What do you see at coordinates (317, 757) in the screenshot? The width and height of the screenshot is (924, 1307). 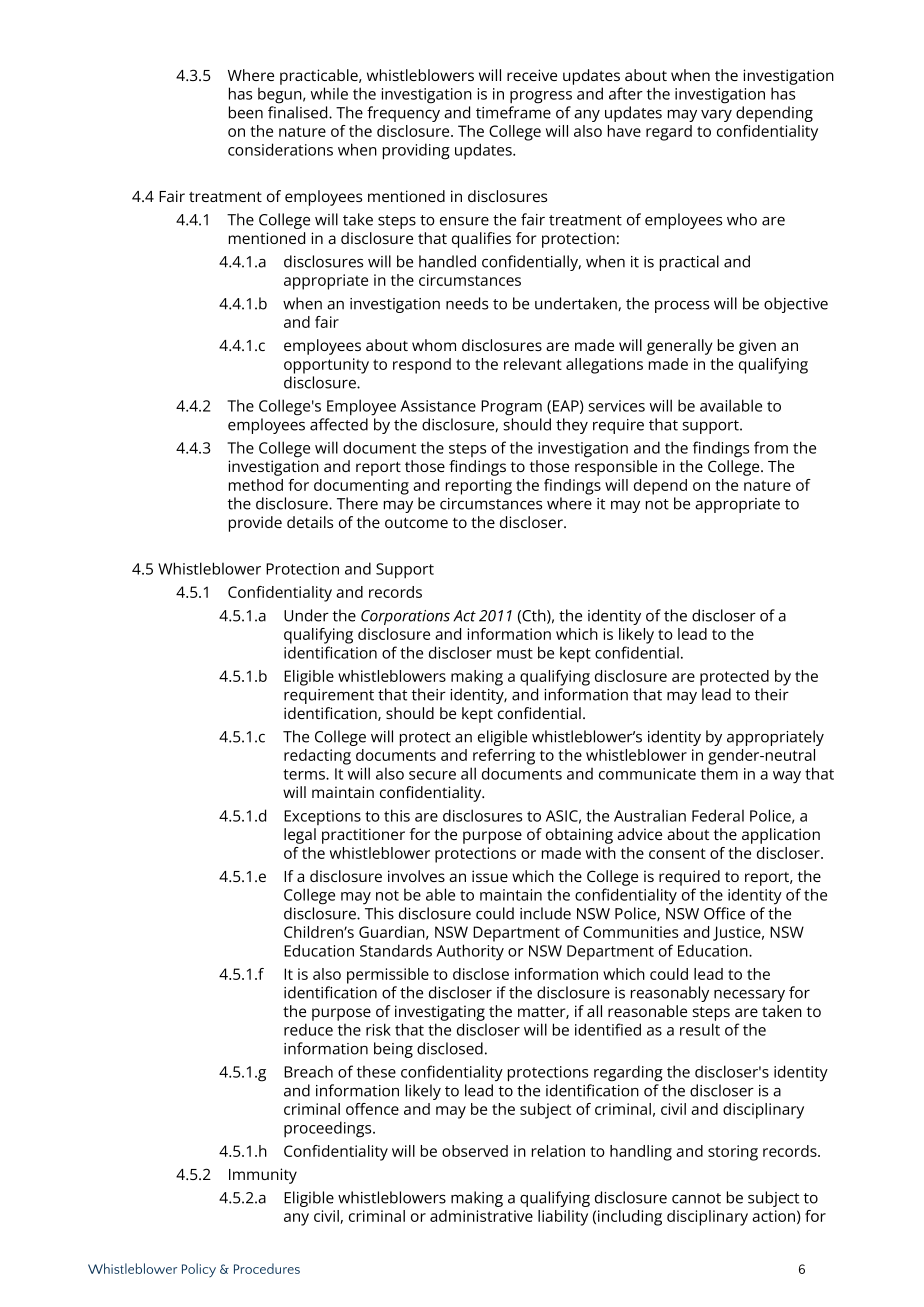 I see `redacting` at bounding box center [317, 757].
